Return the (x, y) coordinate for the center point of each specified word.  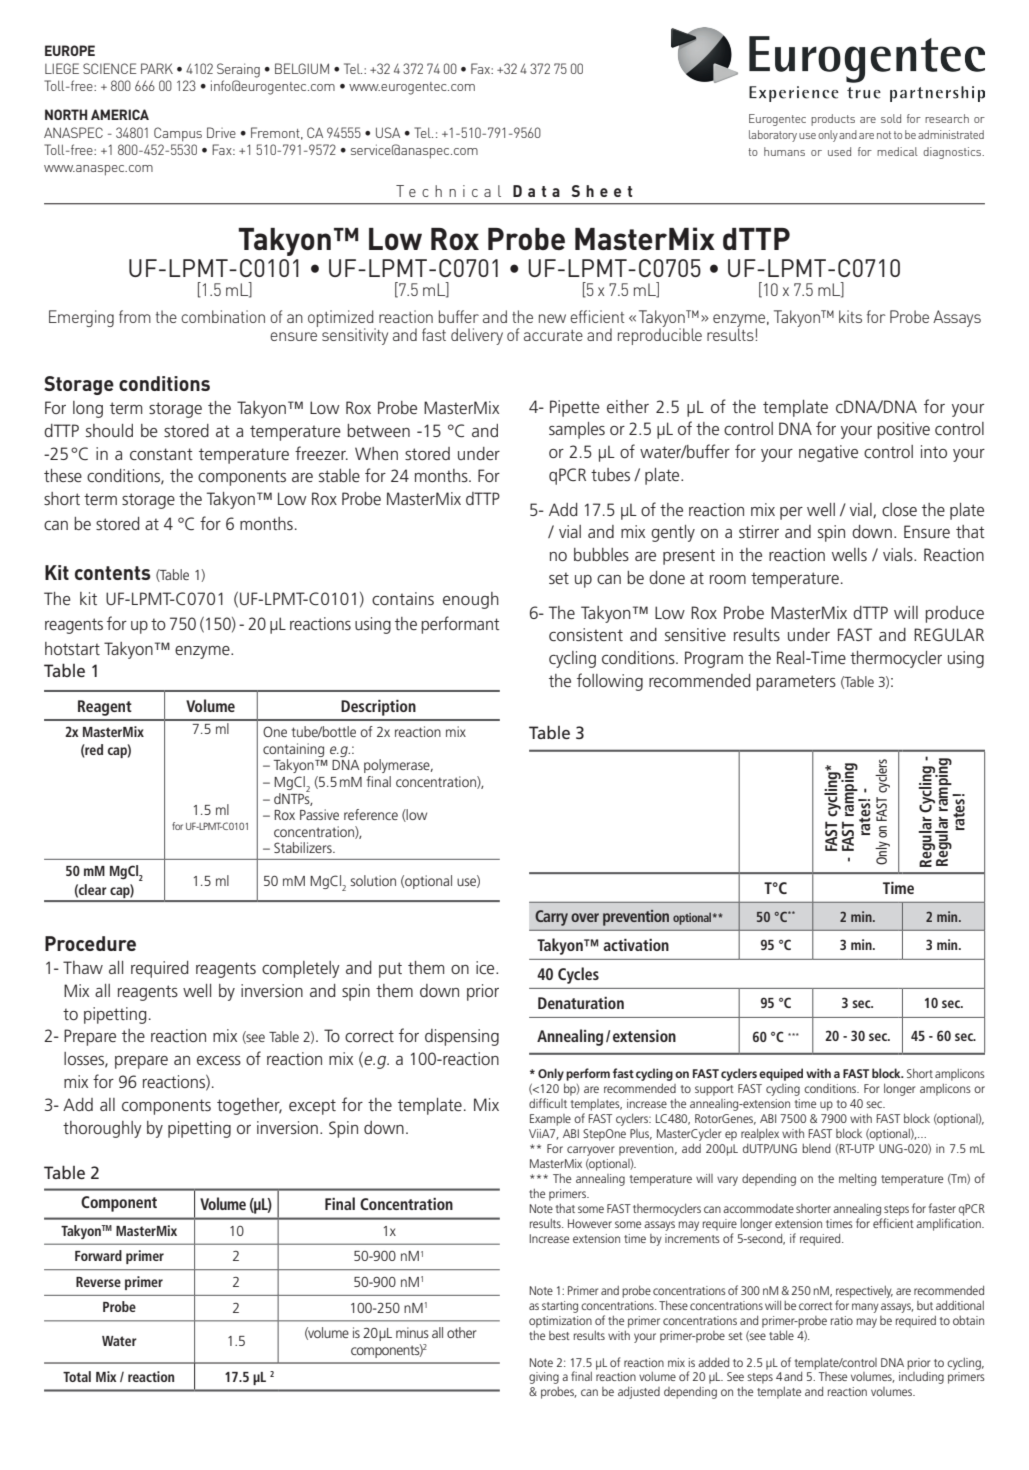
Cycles (578, 975)
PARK (157, 68)
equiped (781, 1074)
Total (77, 1376)
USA (388, 132)
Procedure (90, 943)
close (899, 509)
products (833, 120)
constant (161, 454)
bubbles (601, 554)
